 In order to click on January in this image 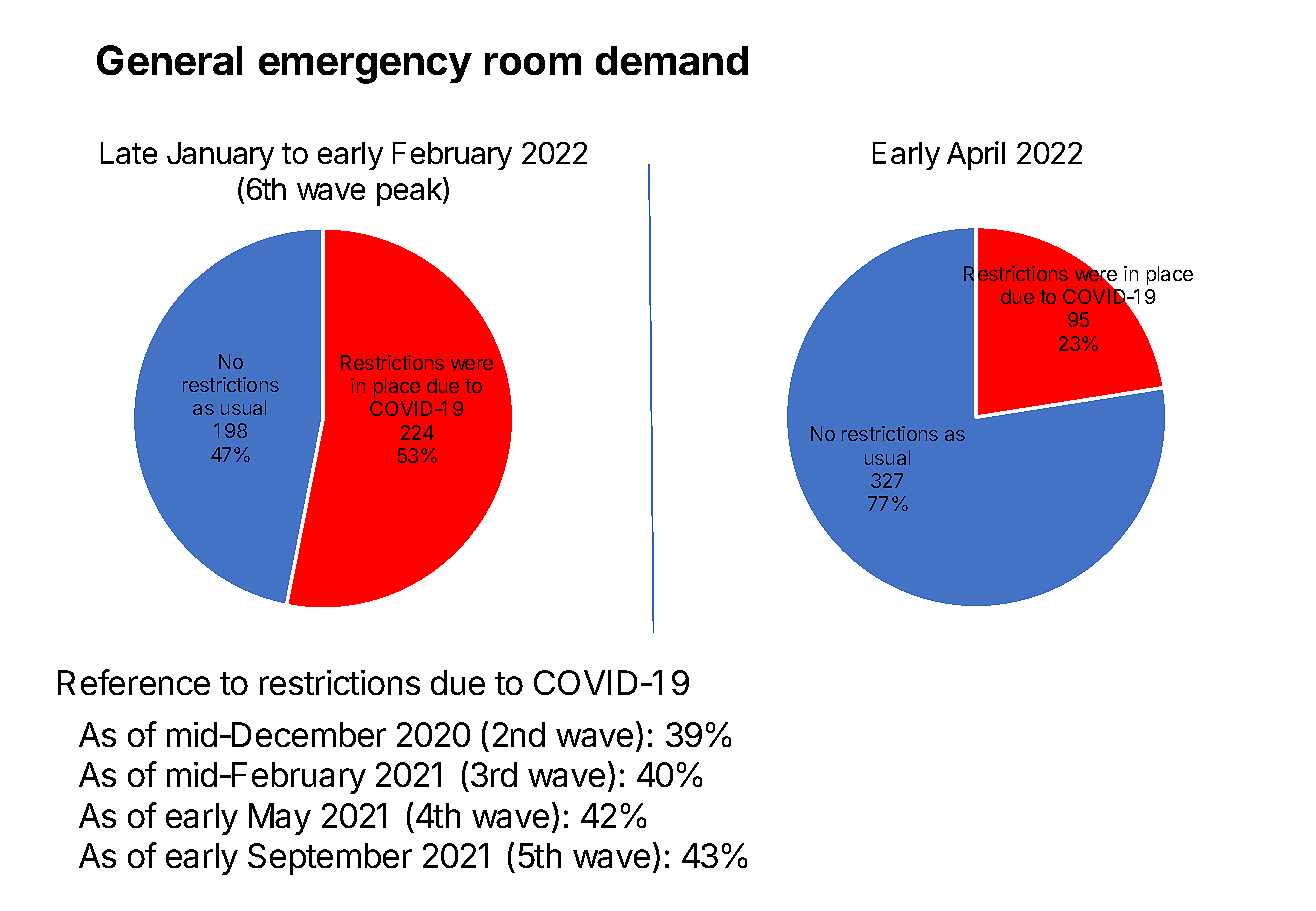, I will do `click(220, 156)`.
